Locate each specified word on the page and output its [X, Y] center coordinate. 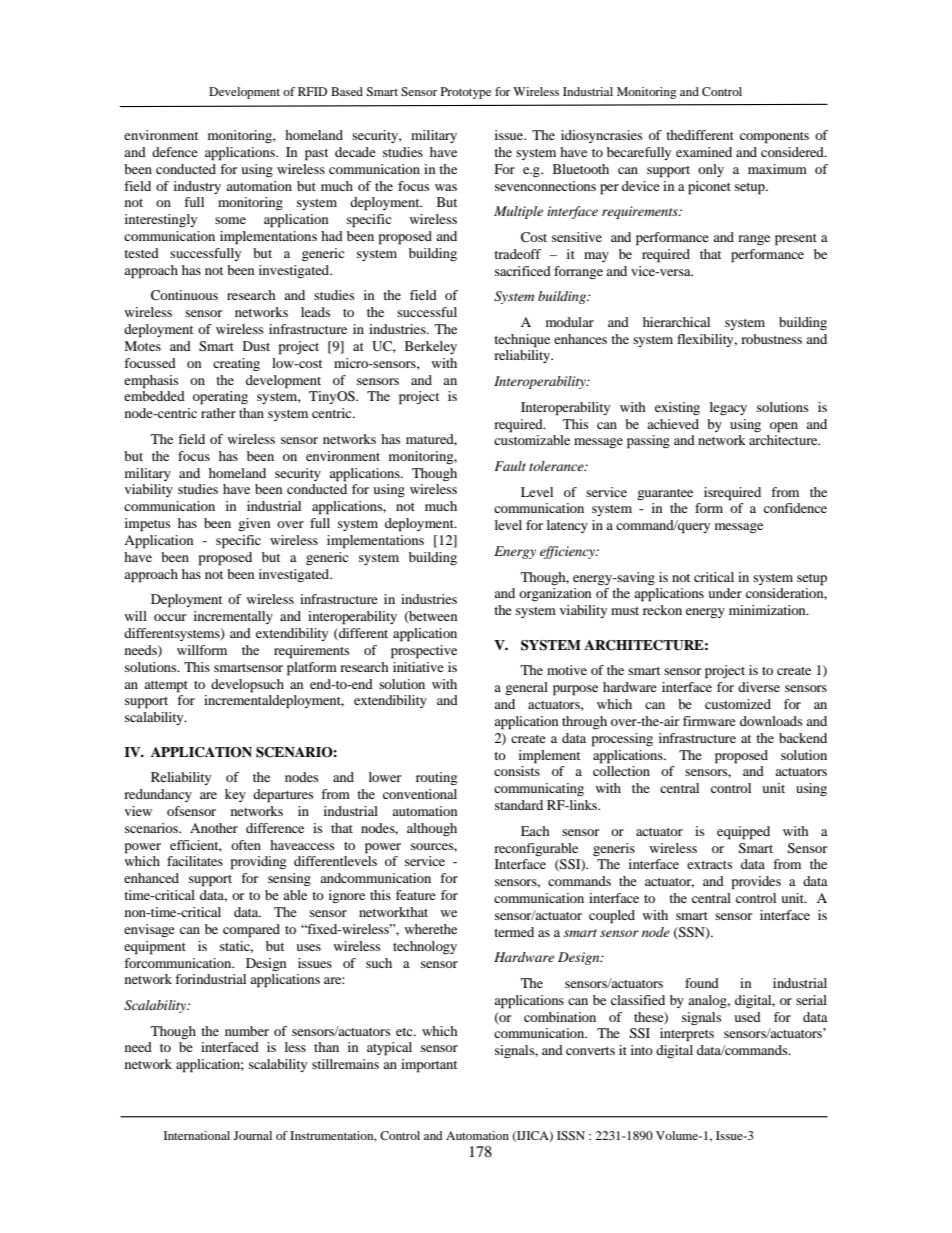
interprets [687, 1035]
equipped [743, 833]
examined [704, 152]
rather [218, 413]
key [235, 795]
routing [436, 778]
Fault [510, 466]
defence [175, 152]
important [429, 1066]
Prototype [466, 93]
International [197, 1135]
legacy [728, 408]
